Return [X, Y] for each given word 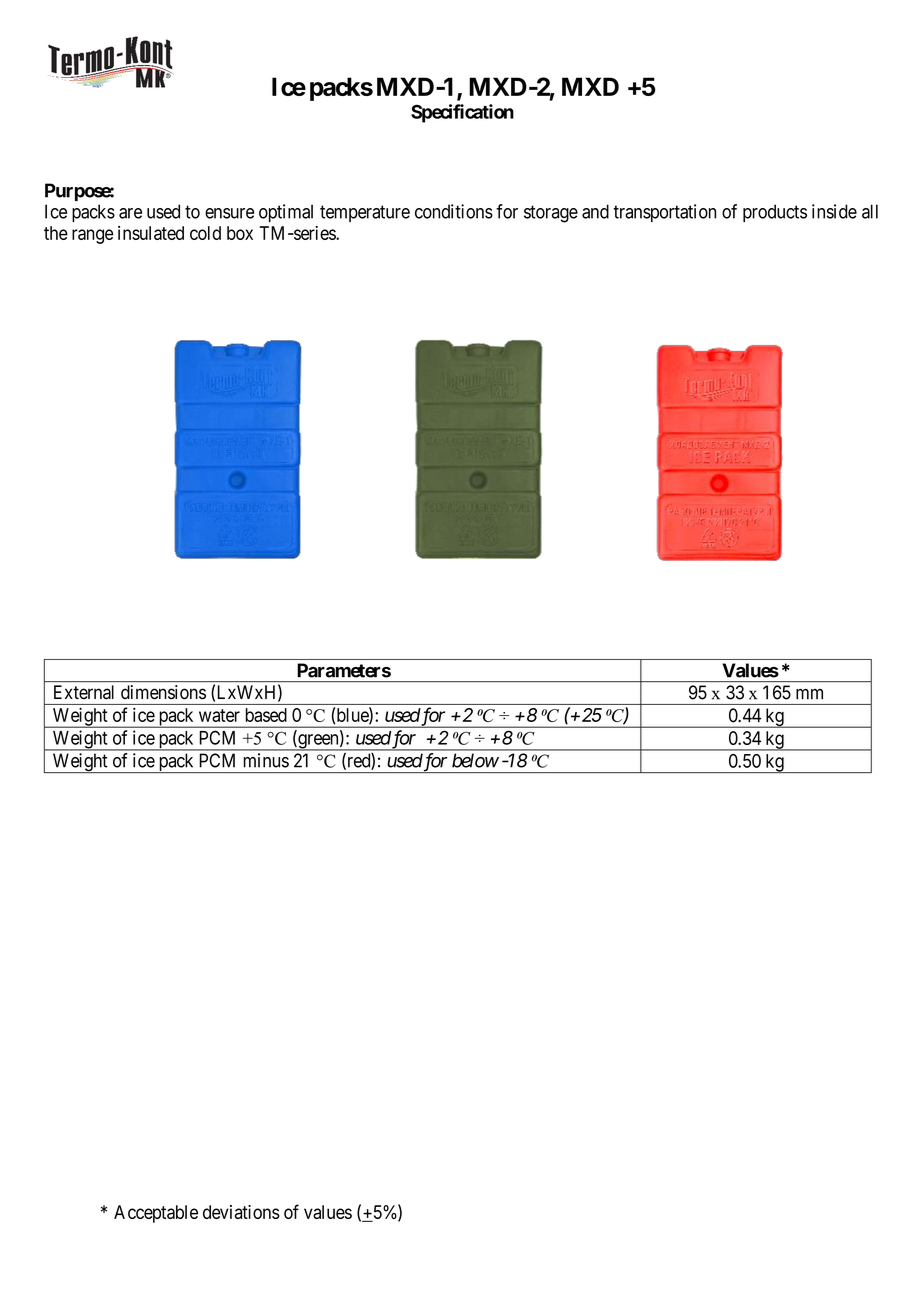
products [775, 213]
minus [266, 760]
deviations [241, 1212]
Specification [462, 113]
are [130, 213]
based [266, 715]
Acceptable [156, 1214]
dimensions [163, 692]
